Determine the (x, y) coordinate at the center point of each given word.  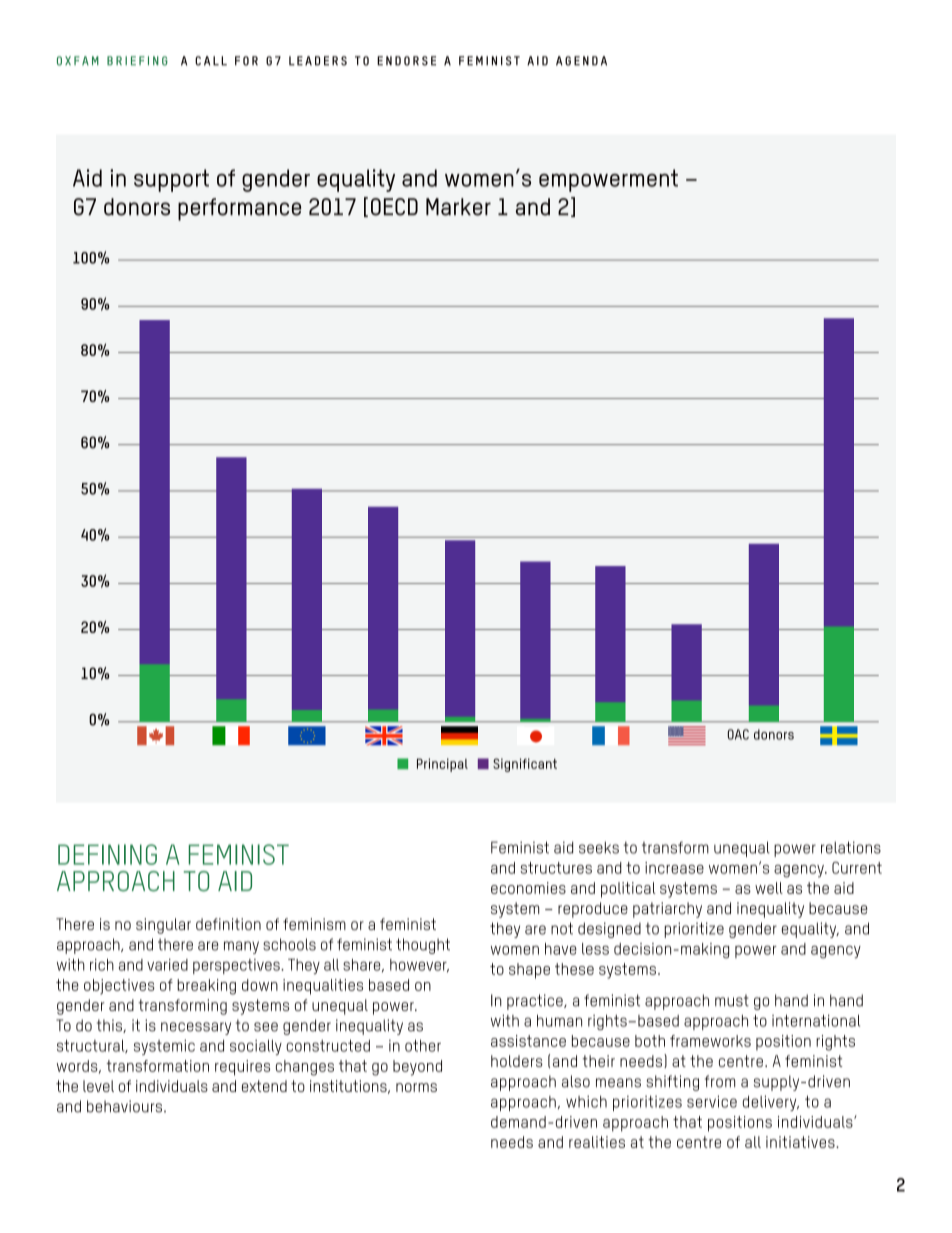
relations (851, 847)
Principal (442, 765)
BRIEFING (137, 61)
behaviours (124, 1106)
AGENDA (581, 61)
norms (416, 1087)
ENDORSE (406, 61)
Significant (525, 765)
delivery (771, 1103)
